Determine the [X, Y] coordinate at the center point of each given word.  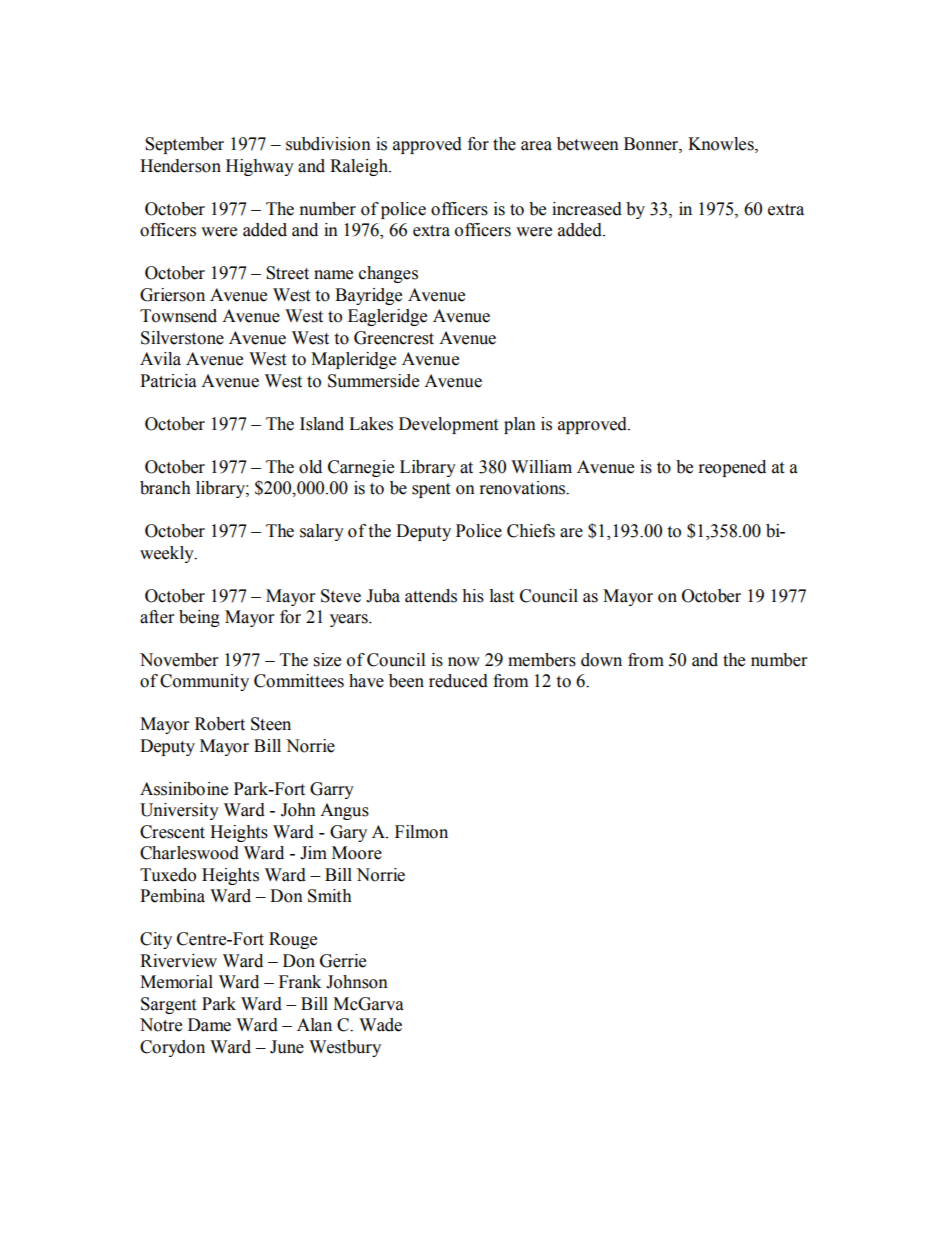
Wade [380, 1025]
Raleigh [360, 167]
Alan [314, 1025]
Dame [209, 1025]
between [588, 144]
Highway [260, 167]
